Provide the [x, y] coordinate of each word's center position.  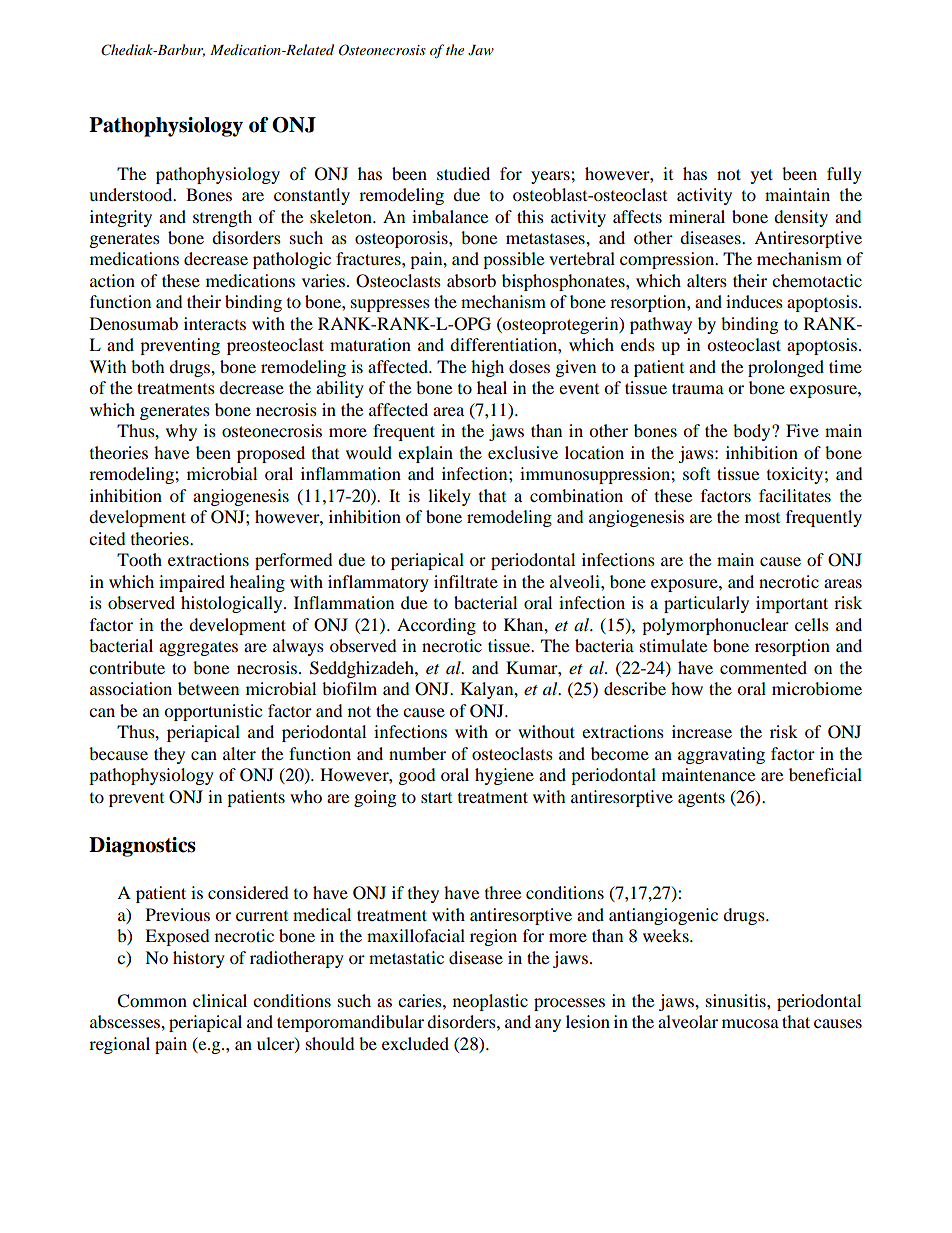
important [792, 604]
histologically [233, 604]
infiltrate [466, 581]
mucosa [750, 1023]
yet [762, 176]
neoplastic [490, 1002]
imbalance [450, 216]
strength [222, 218]
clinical [220, 1000]
